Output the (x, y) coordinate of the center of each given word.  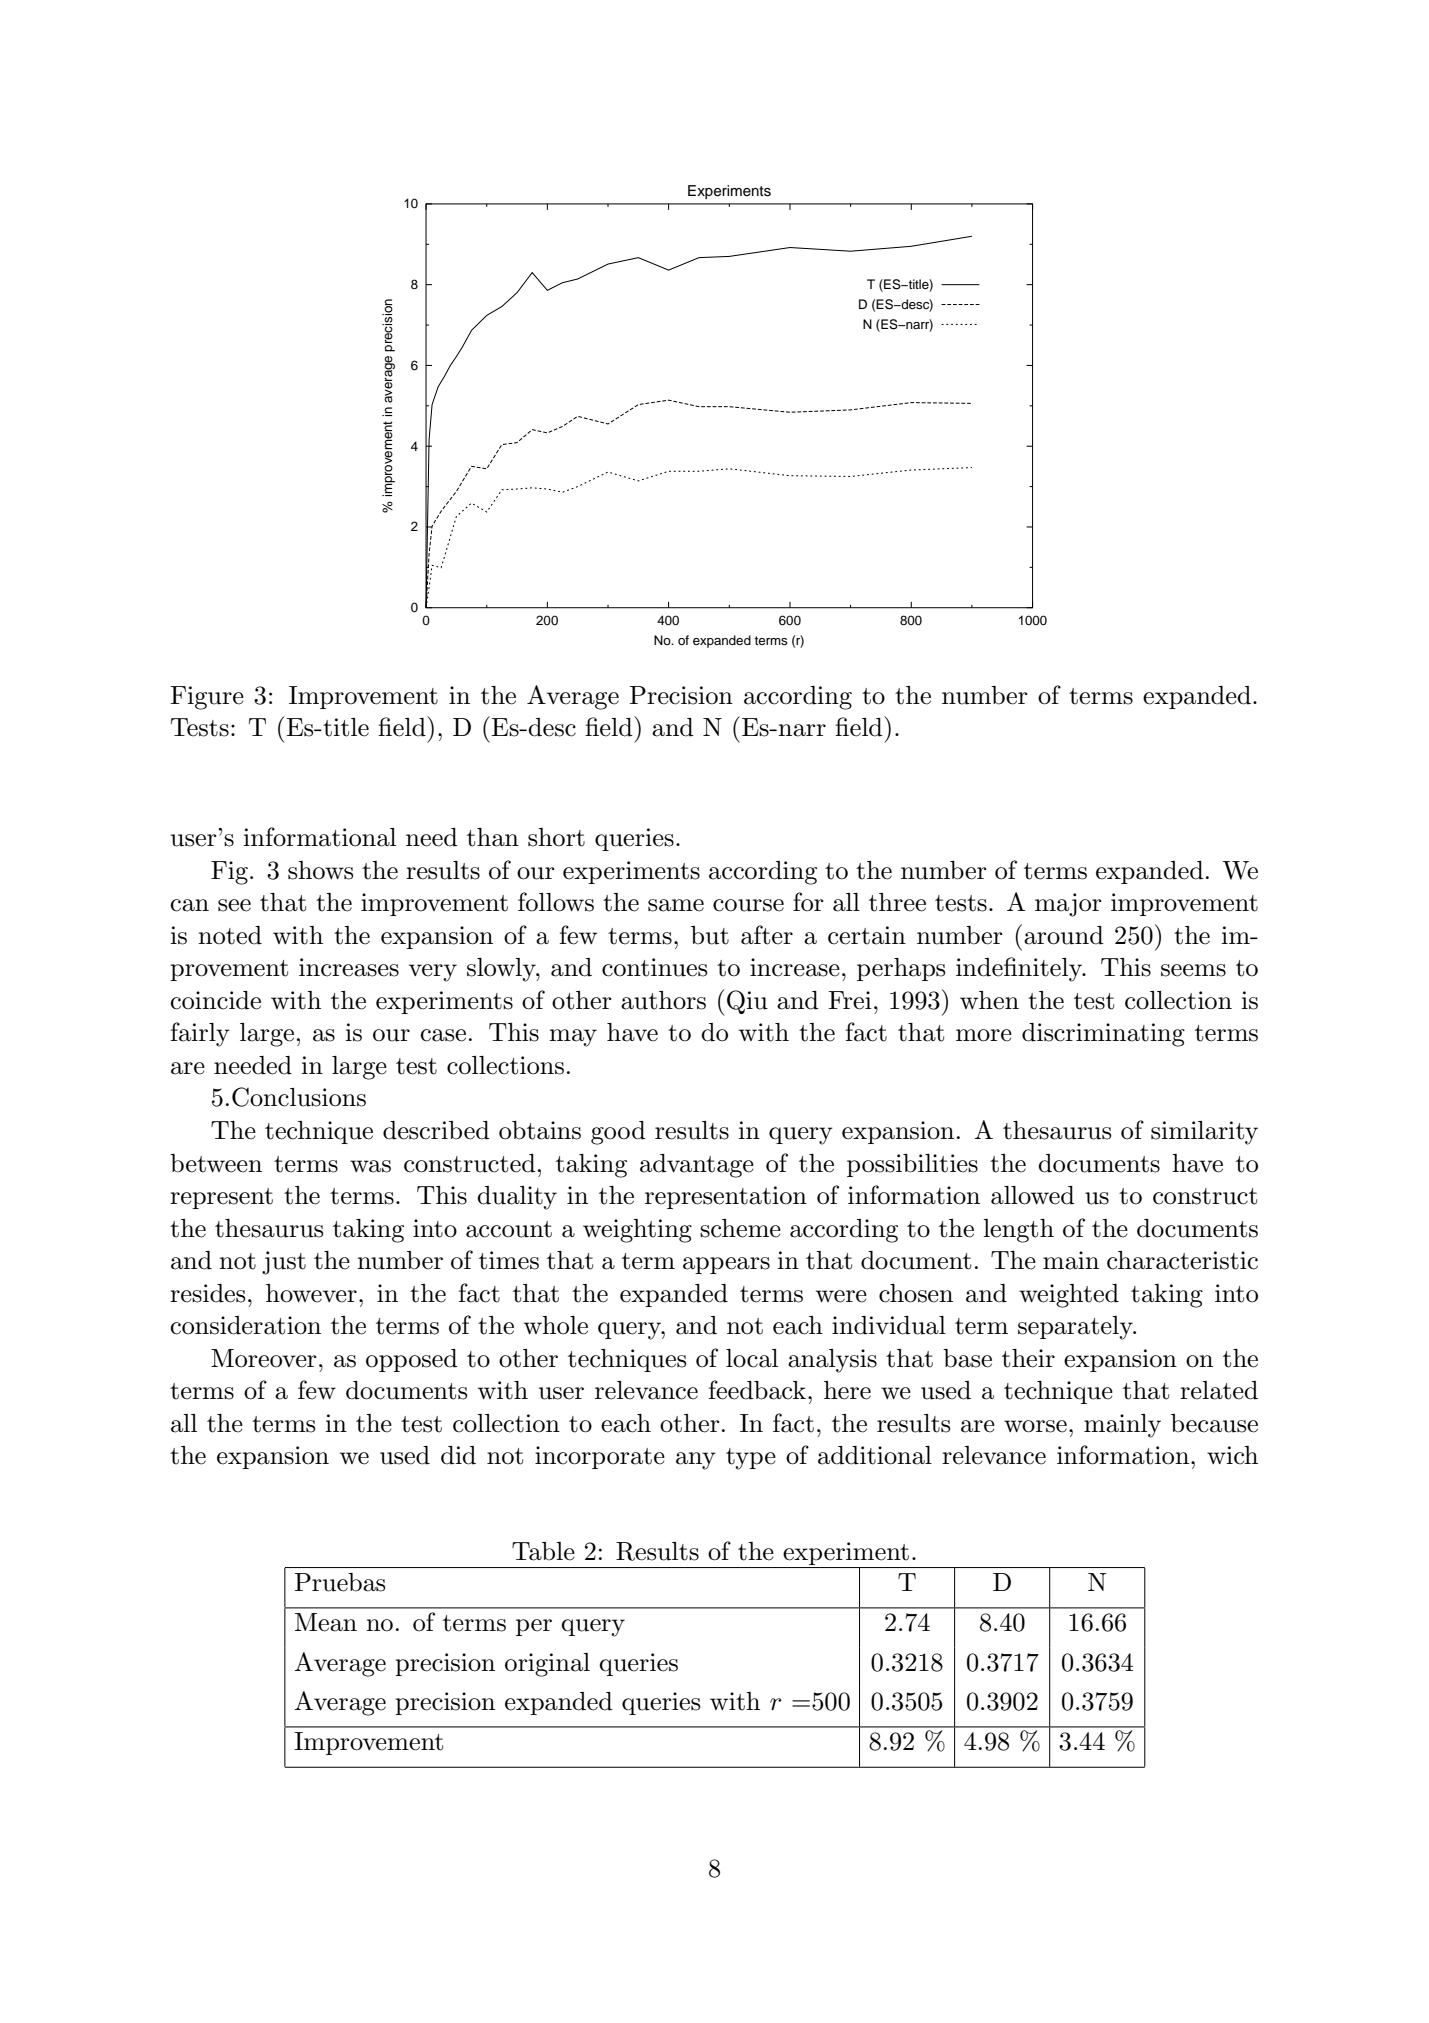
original (547, 1665)
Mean (326, 1622)
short (556, 837)
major (1068, 905)
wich (1232, 1455)
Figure (207, 698)
